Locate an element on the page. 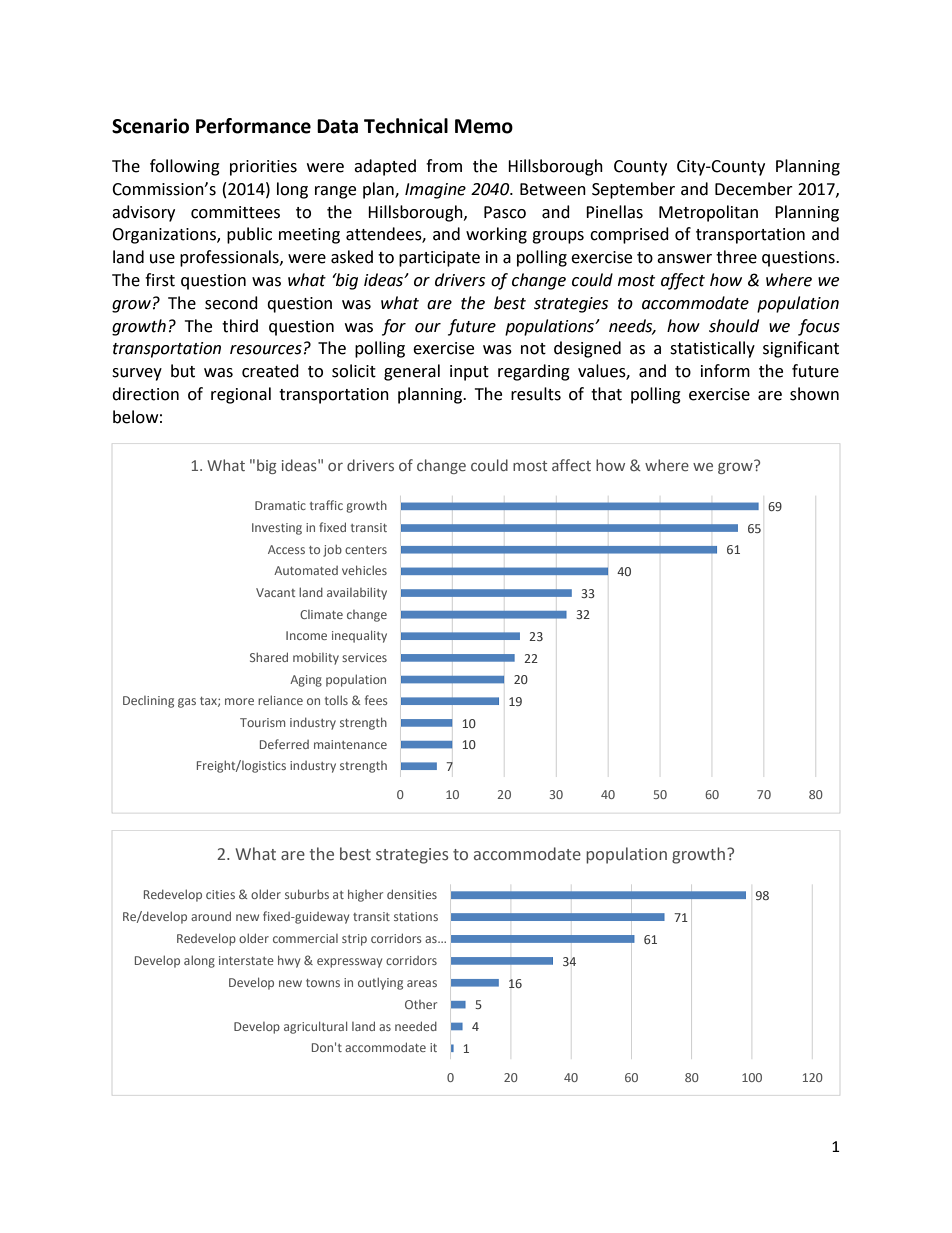 This document has height=1233, width=952. from is located at coordinates (444, 166).
